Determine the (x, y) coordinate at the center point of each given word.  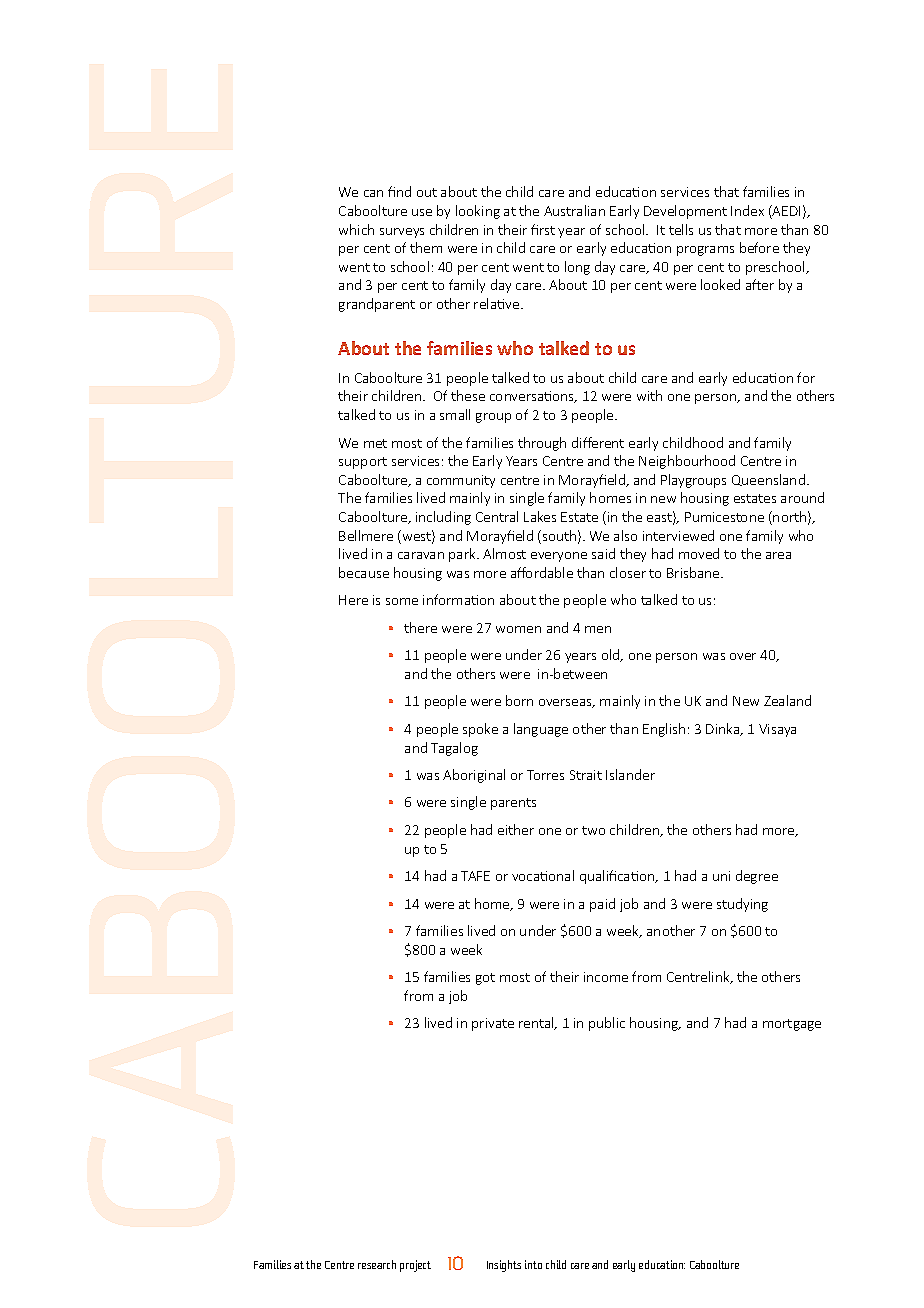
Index (747, 210)
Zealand (787, 700)
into (533, 1264)
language (541, 730)
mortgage (792, 1025)
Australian (574, 210)
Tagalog (454, 749)
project (415, 1266)
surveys (402, 233)
